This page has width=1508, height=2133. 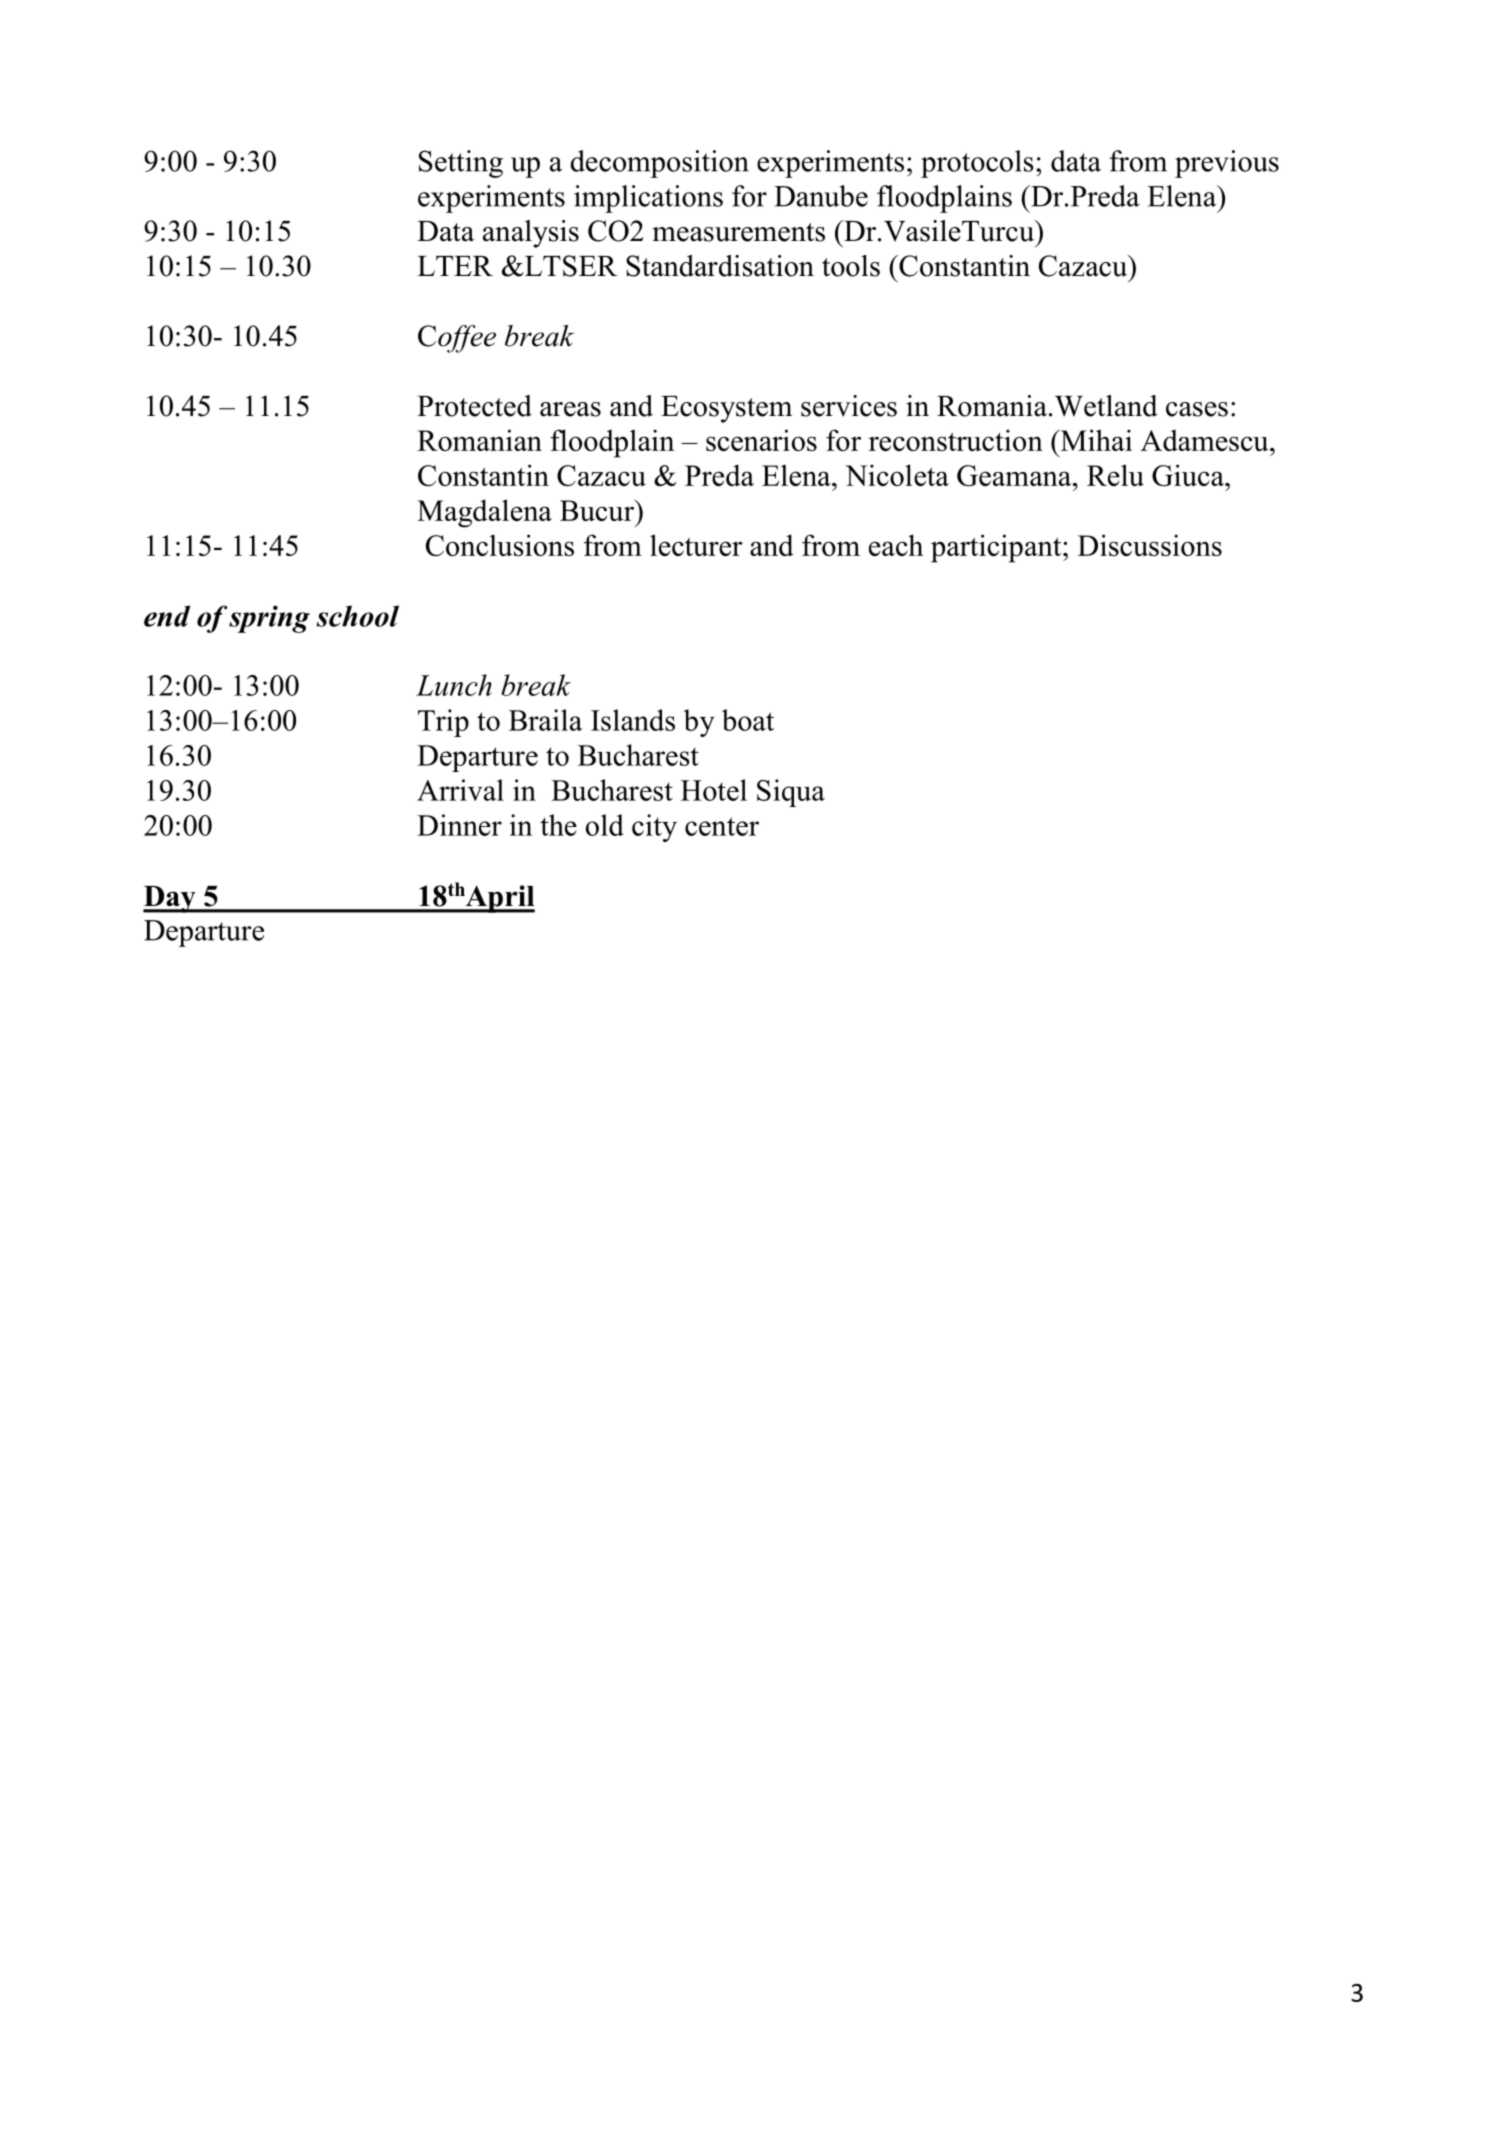 I want to click on Ecosystem, so click(x=726, y=409).
